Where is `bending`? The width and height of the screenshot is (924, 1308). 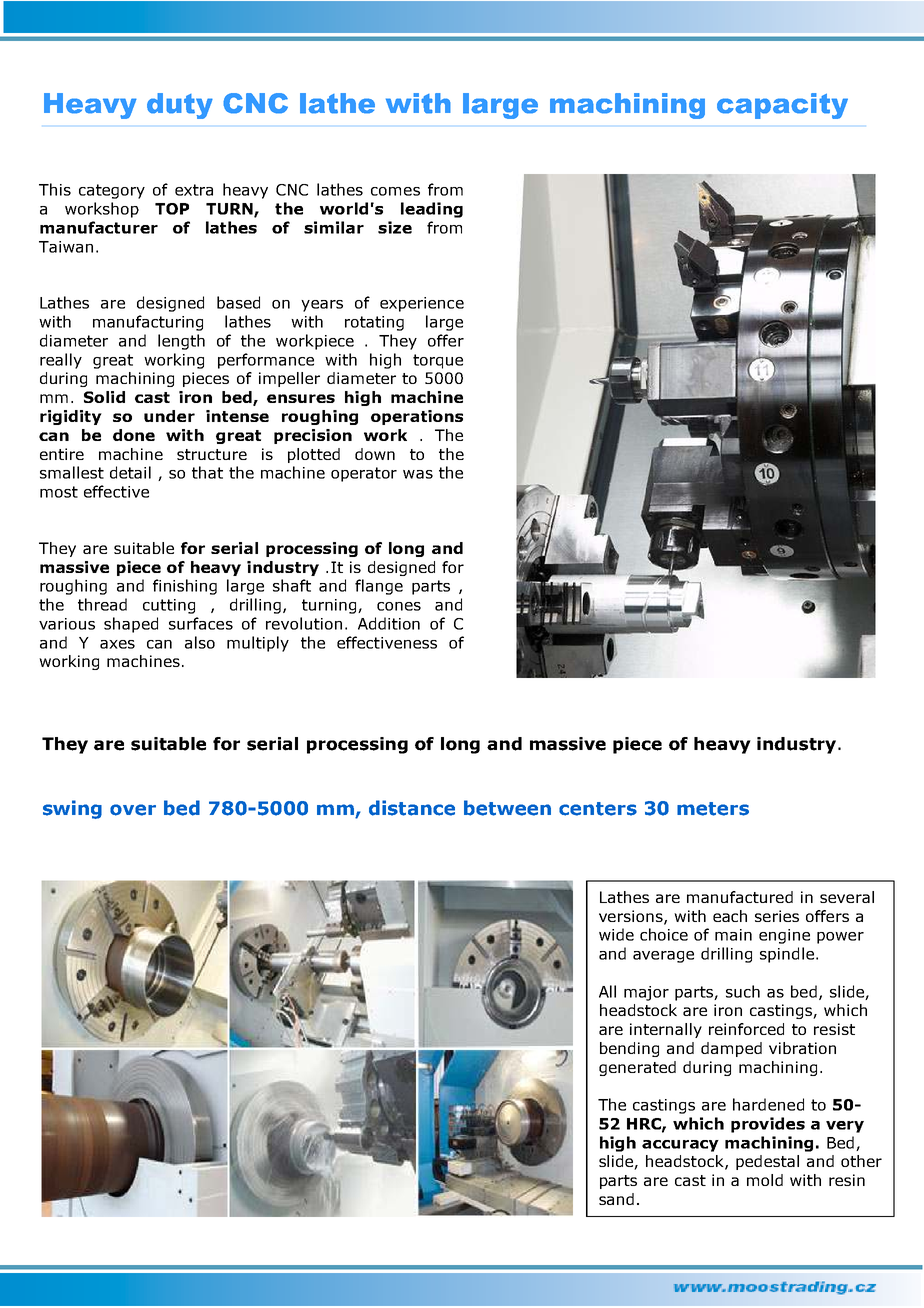
bending is located at coordinates (629, 1049).
